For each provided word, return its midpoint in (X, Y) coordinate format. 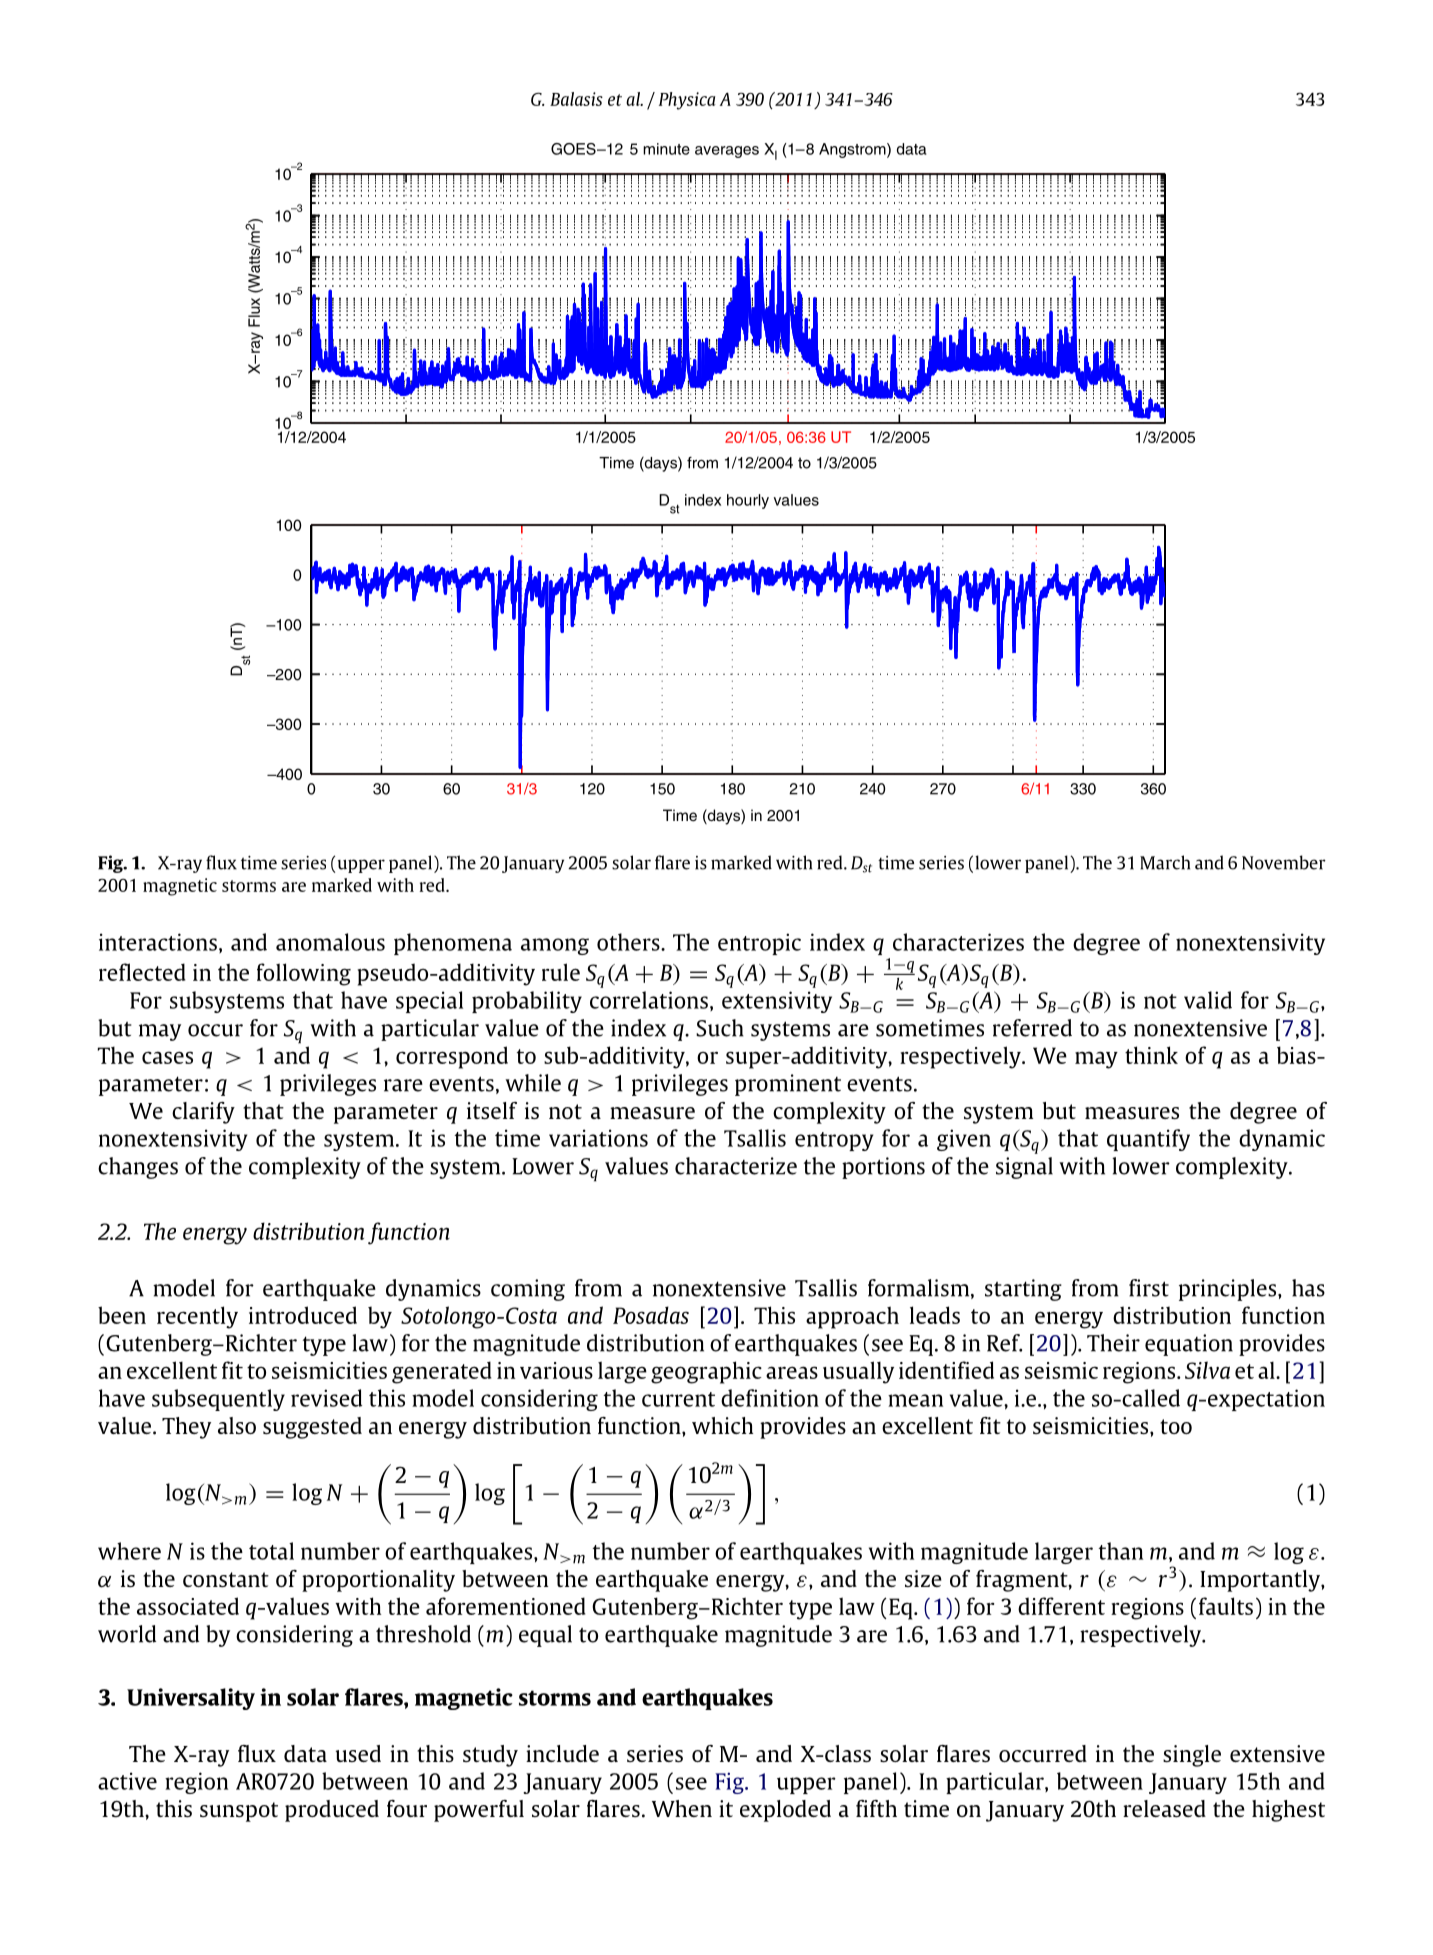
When (682, 1808)
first (1149, 1288)
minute (666, 149)
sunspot (239, 1812)
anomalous (330, 942)
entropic (759, 944)
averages (727, 152)
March (1165, 862)
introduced (303, 1315)
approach (852, 1317)
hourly (748, 501)
